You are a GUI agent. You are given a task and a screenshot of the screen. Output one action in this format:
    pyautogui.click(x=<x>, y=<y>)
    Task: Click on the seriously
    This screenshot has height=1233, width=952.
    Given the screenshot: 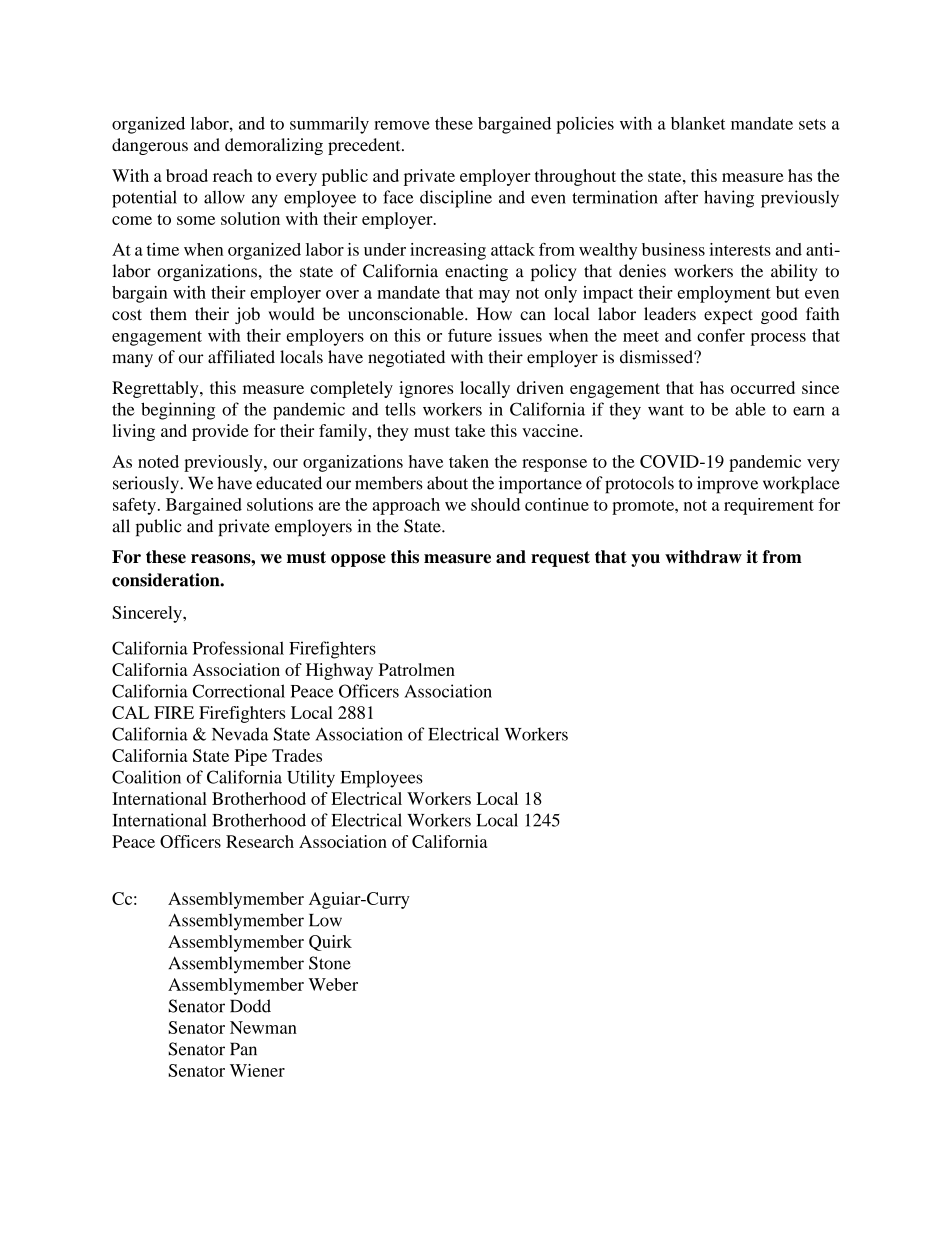 What is the action you would take?
    pyautogui.click(x=147, y=484)
